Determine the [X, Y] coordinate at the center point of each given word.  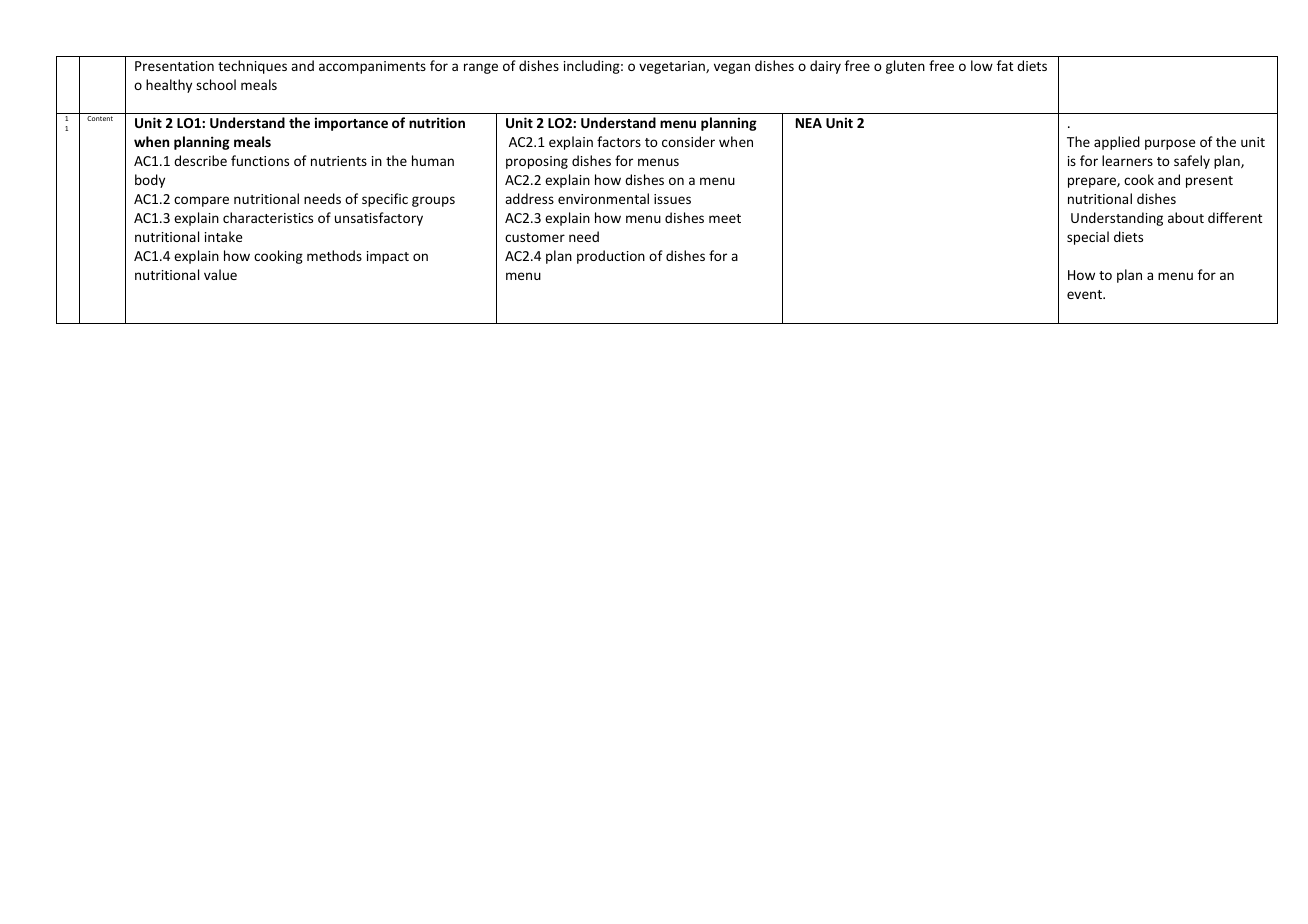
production [611, 257]
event [1086, 294]
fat [1005, 65]
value [220, 274]
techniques [252, 67]
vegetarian [673, 67]
